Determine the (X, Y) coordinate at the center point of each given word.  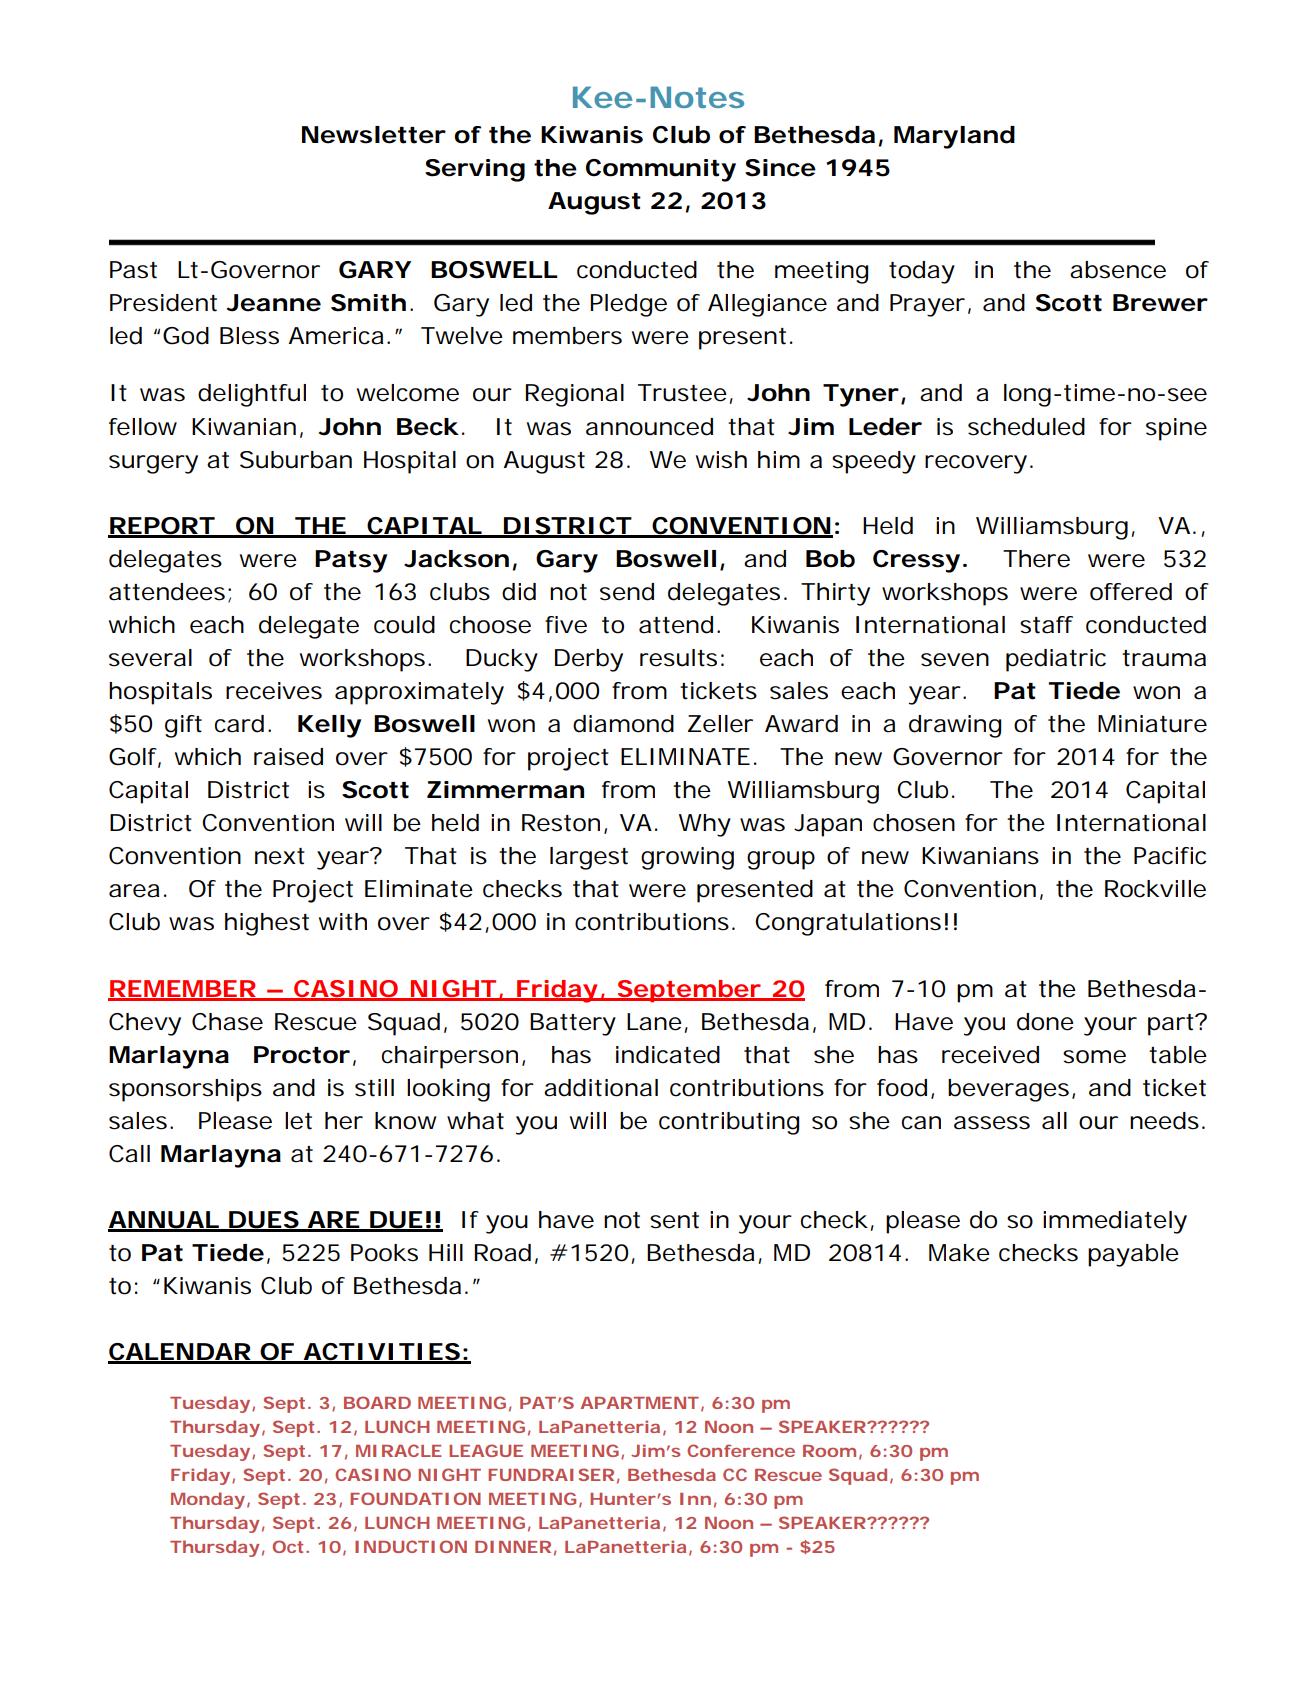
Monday (208, 1500)
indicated (668, 1055)
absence (1118, 270)
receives (274, 691)
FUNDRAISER (551, 1474)
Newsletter (374, 135)
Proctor (302, 1055)
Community (661, 170)
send (627, 592)
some (1094, 1057)
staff (1046, 625)
